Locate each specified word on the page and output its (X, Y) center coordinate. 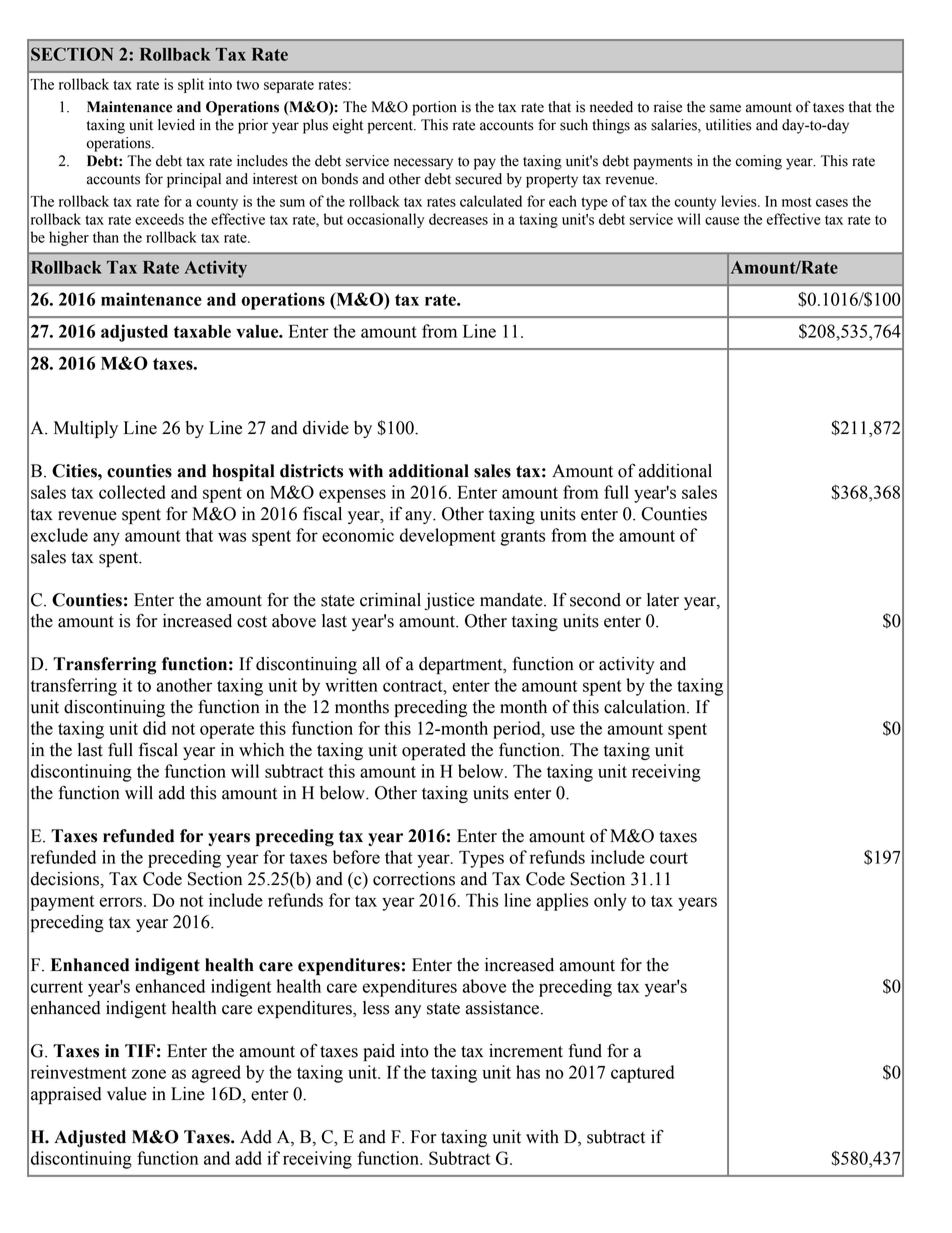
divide (326, 428)
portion (434, 108)
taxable (202, 331)
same (725, 108)
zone (149, 1074)
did (154, 728)
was (232, 537)
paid (379, 1052)
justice (450, 601)
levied (176, 125)
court (669, 858)
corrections (414, 879)
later (663, 600)
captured (642, 1074)
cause (722, 221)
